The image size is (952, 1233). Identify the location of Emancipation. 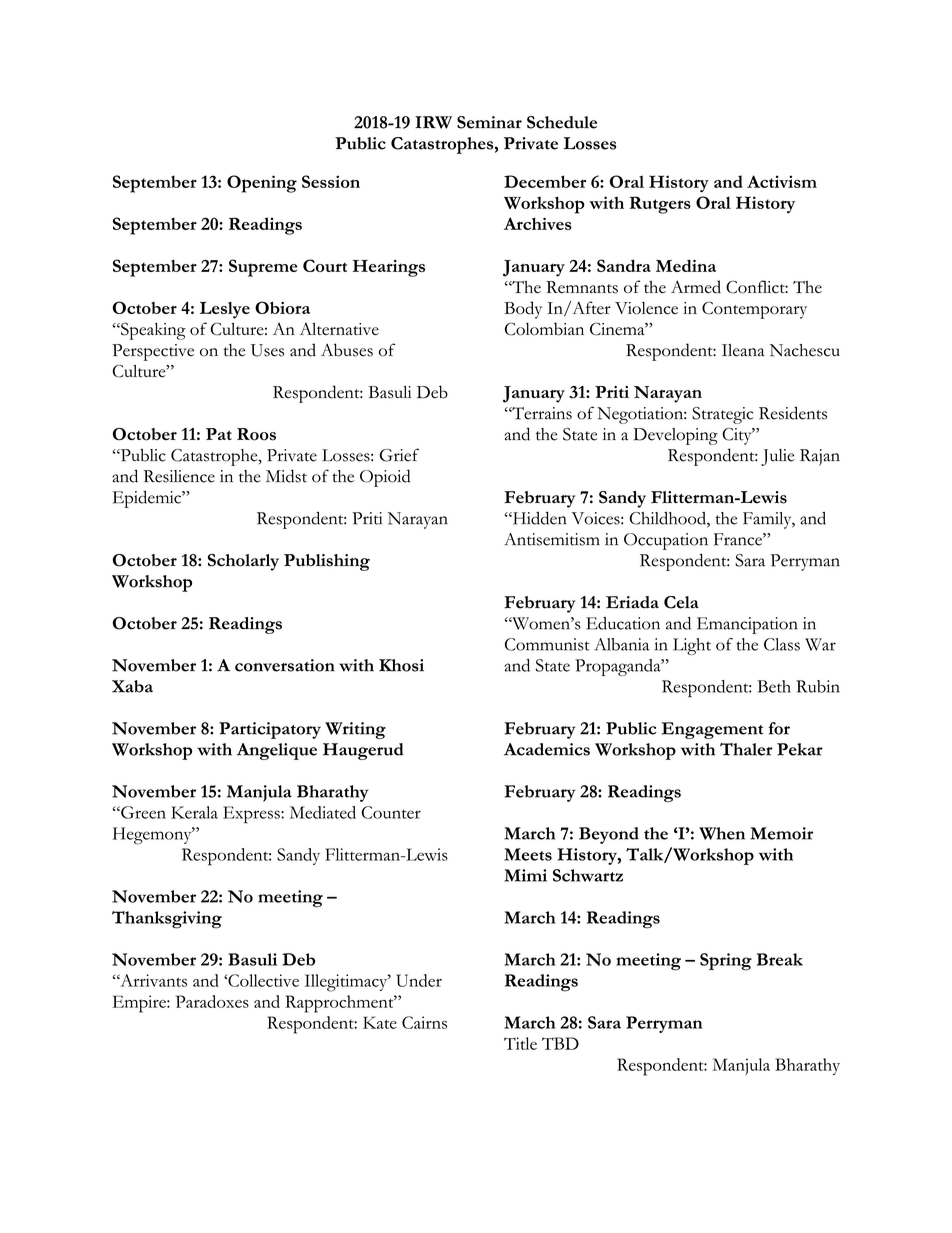
(747, 625).
